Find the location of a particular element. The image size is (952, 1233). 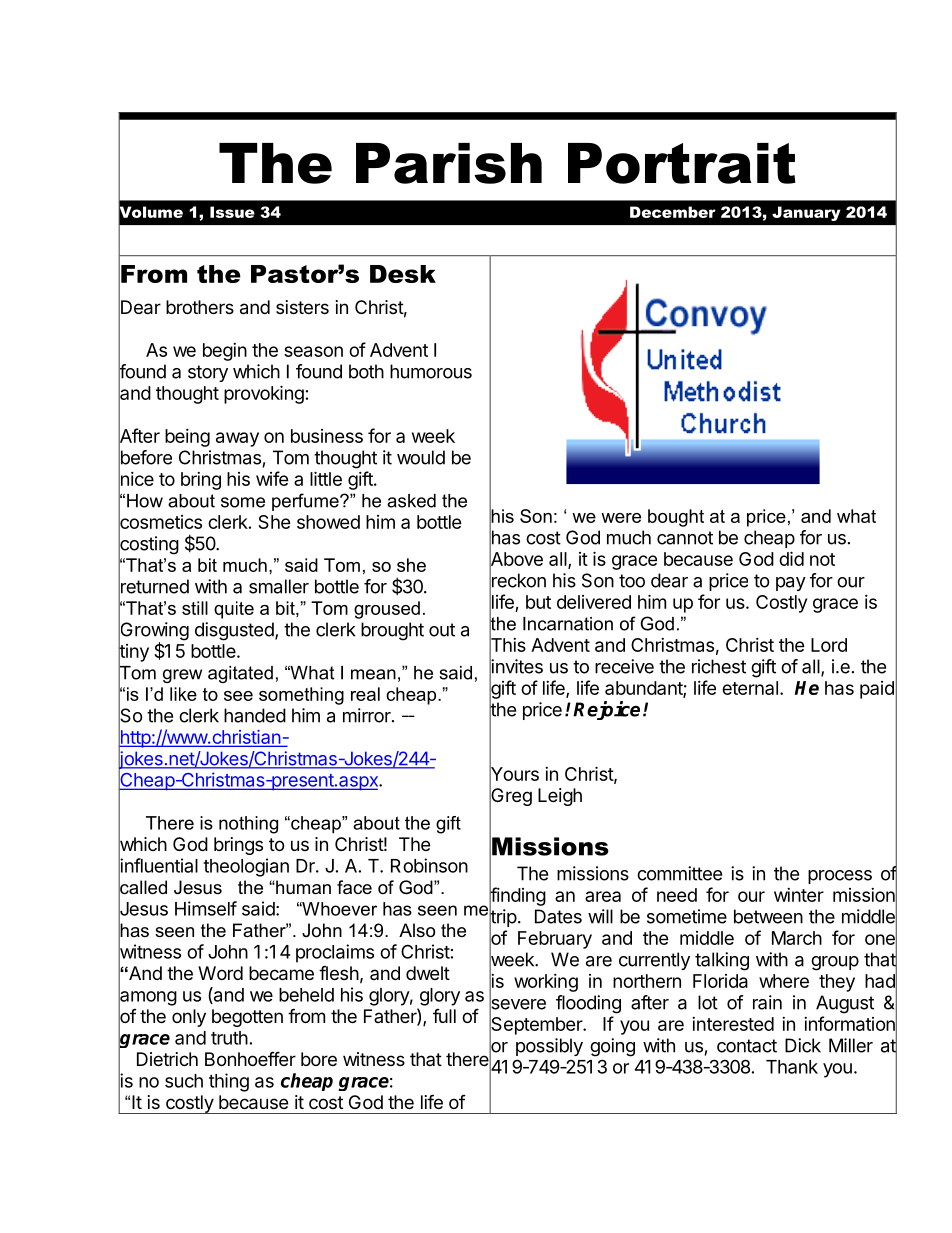

bought is located at coordinates (676, 518).
